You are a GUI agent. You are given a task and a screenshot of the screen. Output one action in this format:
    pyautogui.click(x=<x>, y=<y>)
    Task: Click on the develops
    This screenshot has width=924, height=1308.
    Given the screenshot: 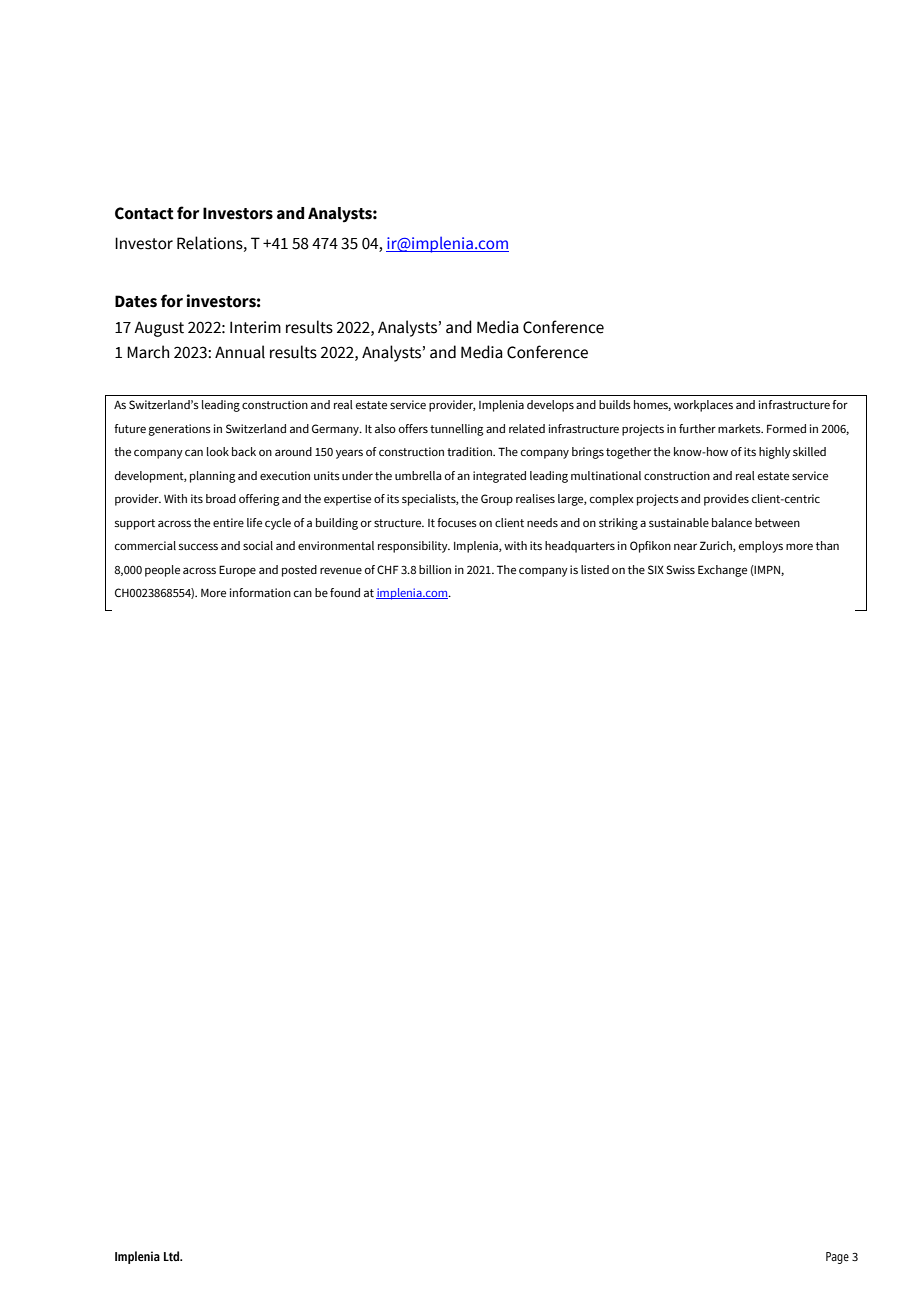 What is the action you would take?
    pyautogui.click(x=550, y=406)
